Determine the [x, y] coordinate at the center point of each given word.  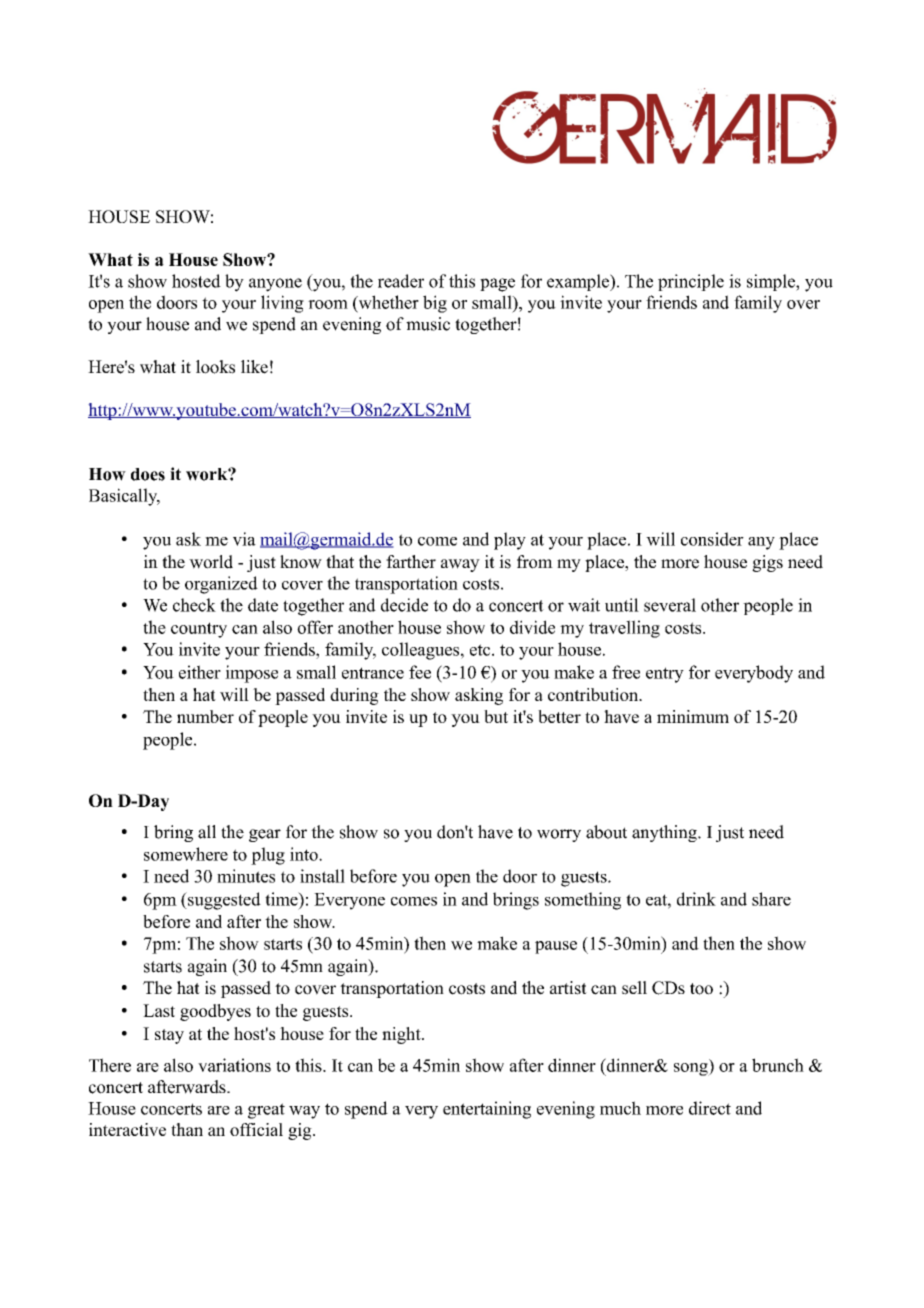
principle [691, 282]
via [244, 539]
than [187, 1129]
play [510, 541]
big [435, 304]
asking [479, 696]
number [205, 716]
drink [696, 899]
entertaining [487, 1110]
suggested [223, 901]
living [282, 304]
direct [710, 1108]
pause [556, 947]
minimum [693, 716]
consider [712, 539]
